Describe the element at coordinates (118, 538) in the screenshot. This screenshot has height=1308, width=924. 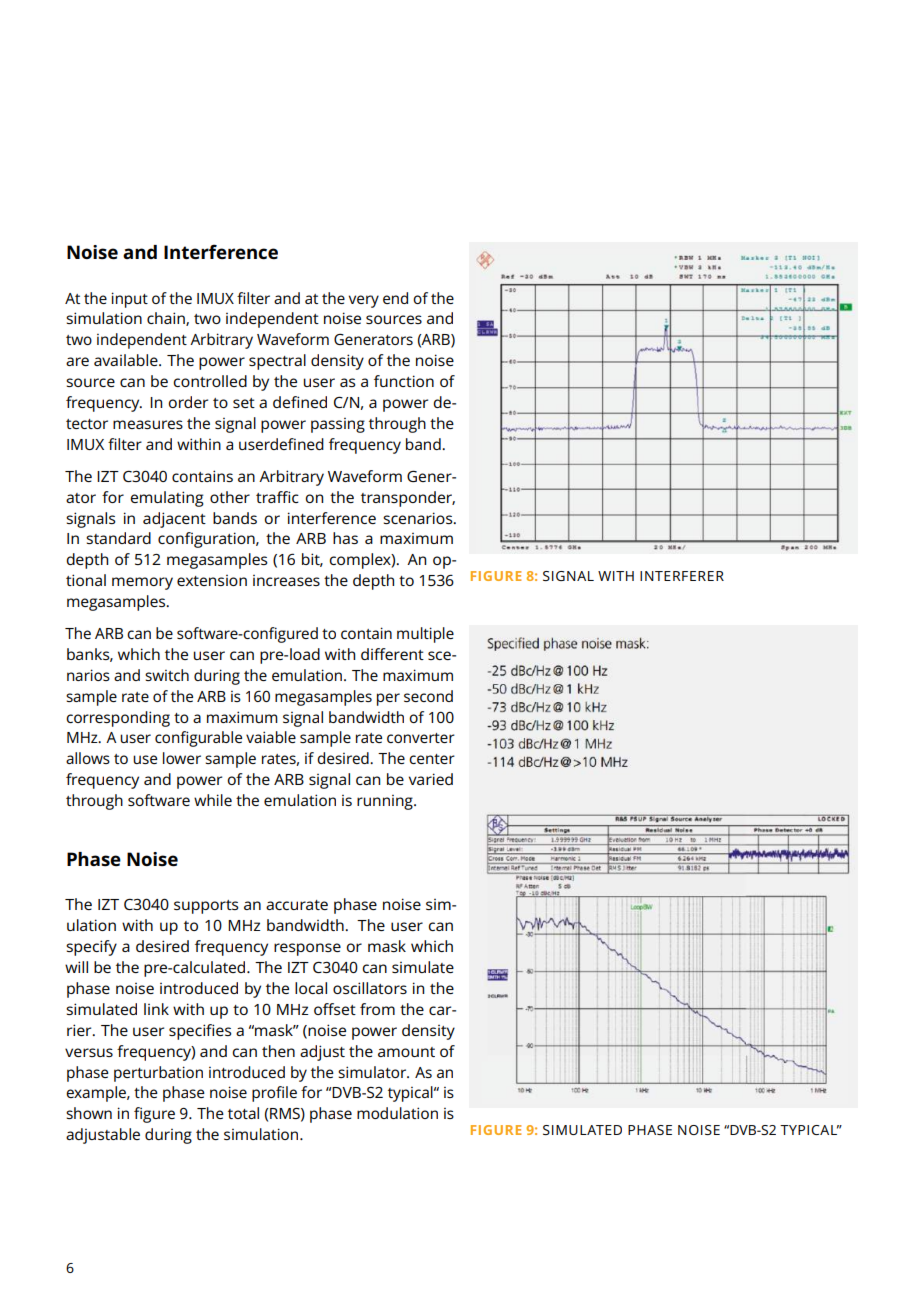
I see `standard` at that location.
